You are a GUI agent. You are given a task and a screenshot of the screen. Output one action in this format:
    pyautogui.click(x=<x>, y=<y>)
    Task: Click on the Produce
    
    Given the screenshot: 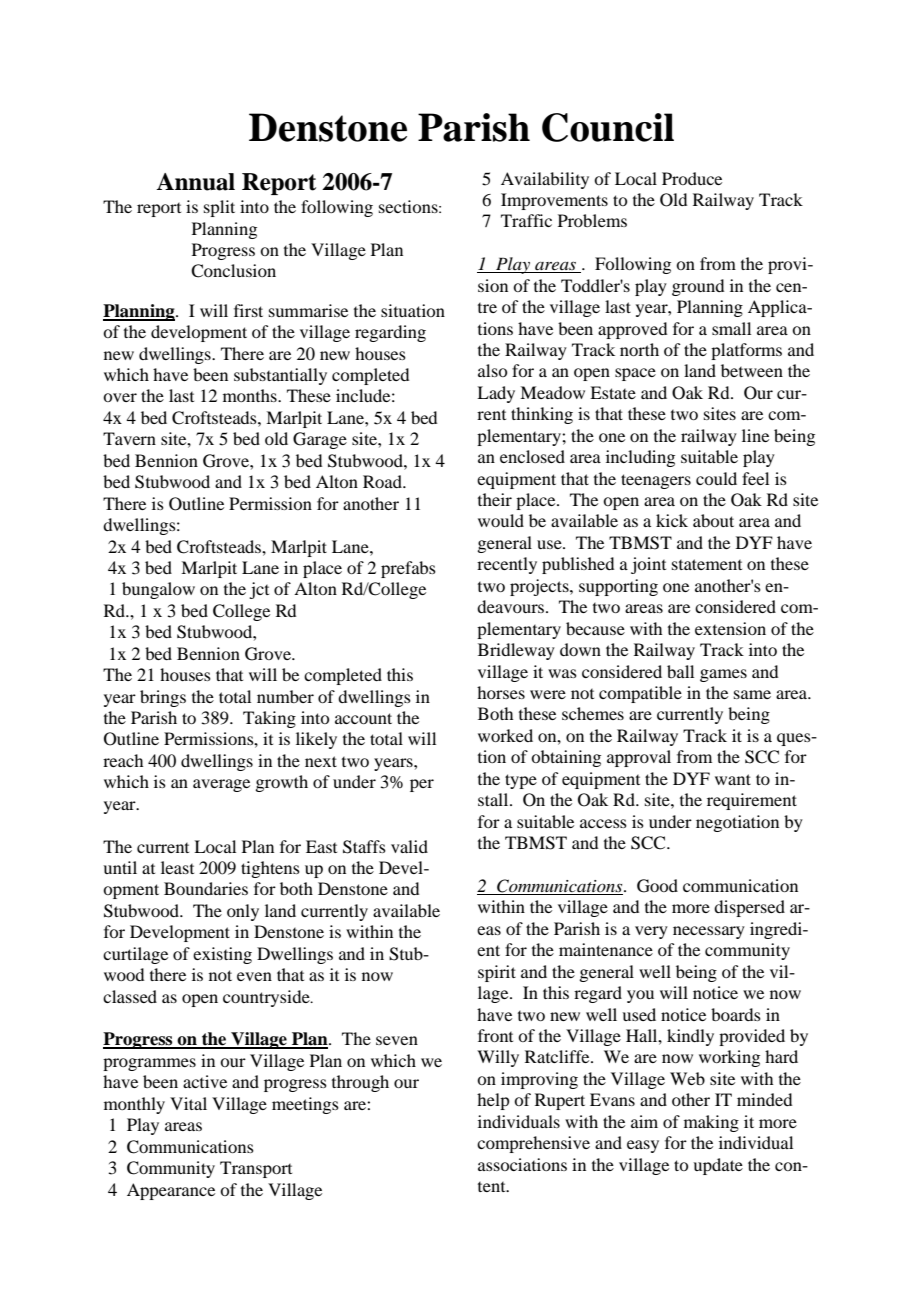 What is the action you would take?
    pyautogui.click(x=692, y=178)
